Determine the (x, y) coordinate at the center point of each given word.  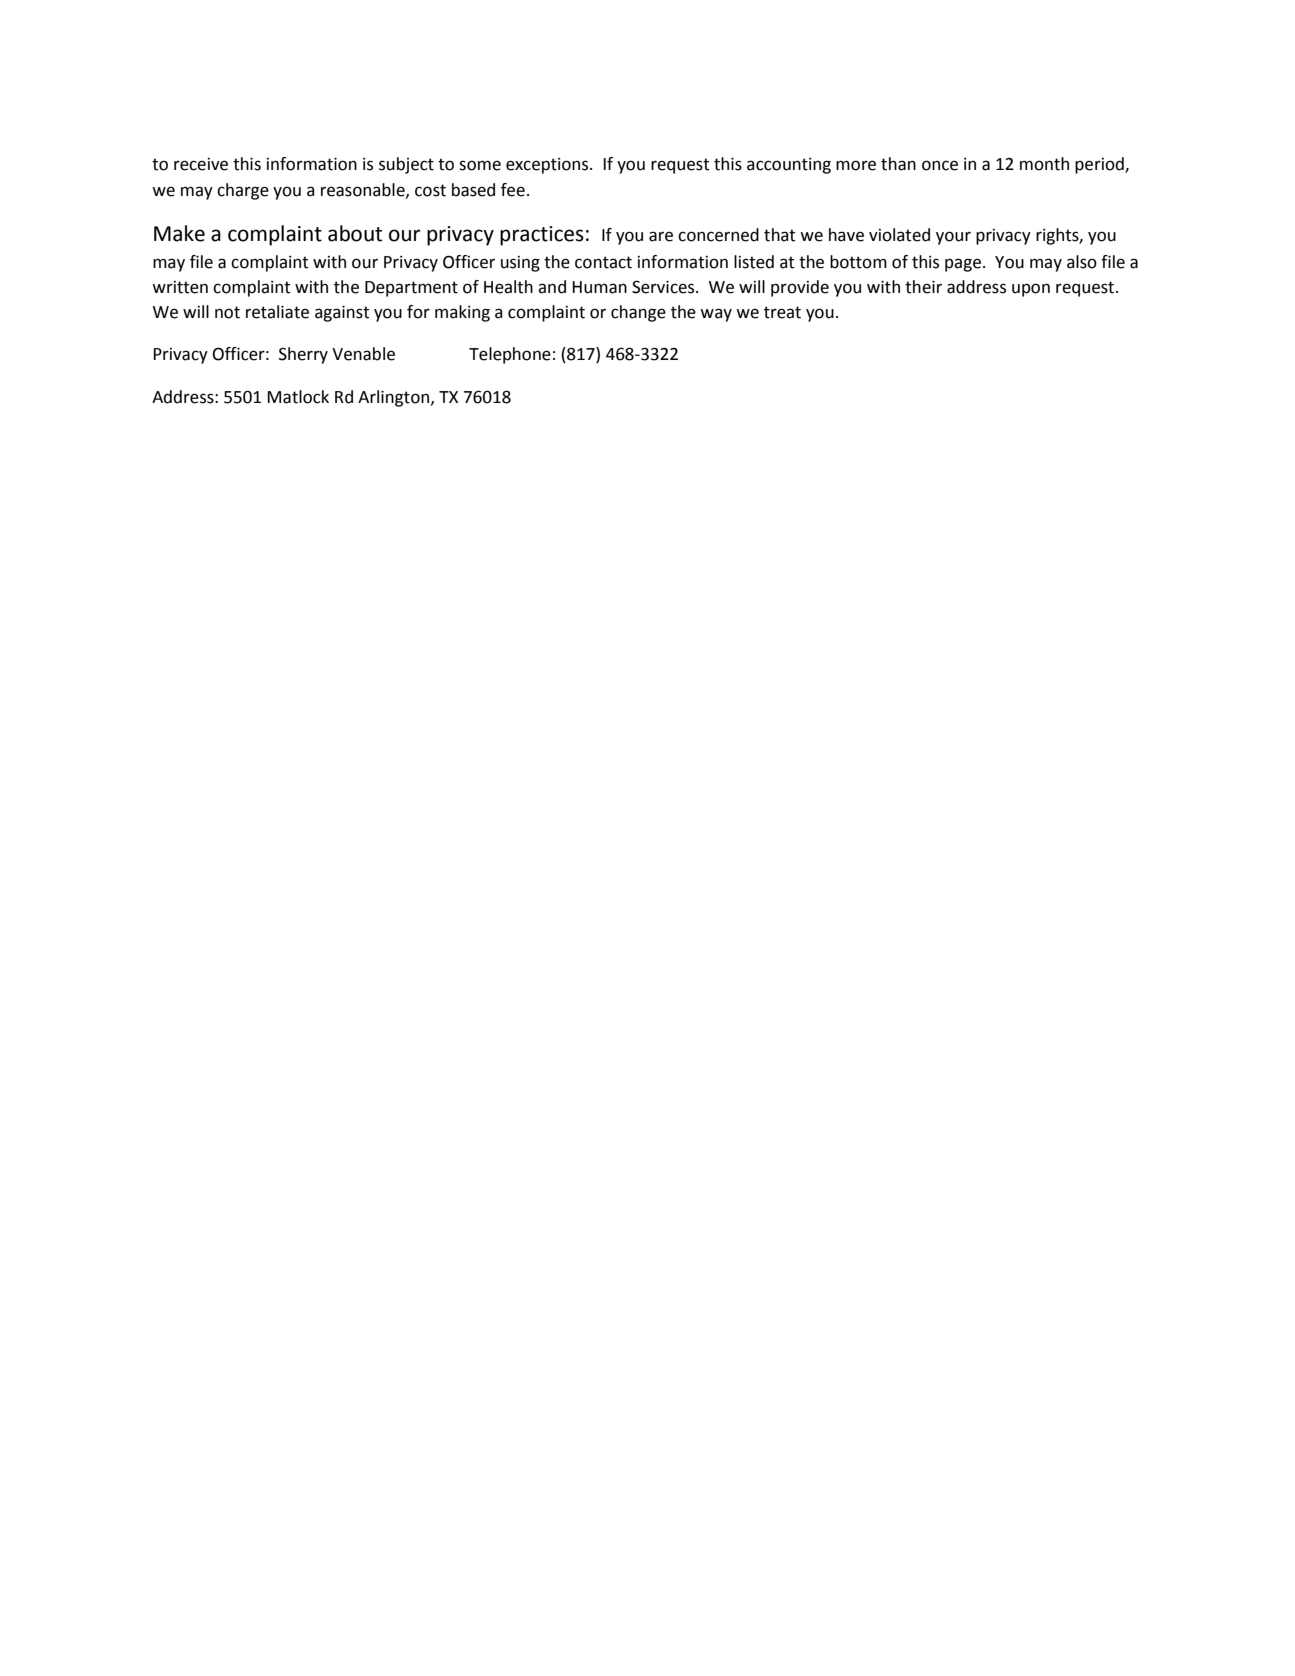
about (355, 233)
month (1044, 164)
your (953, 238)
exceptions (548, 166)
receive (201, 164)
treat (782, 312)
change (638, 313)
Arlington (395, 398)
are (661, 236)
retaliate (277, 312)
